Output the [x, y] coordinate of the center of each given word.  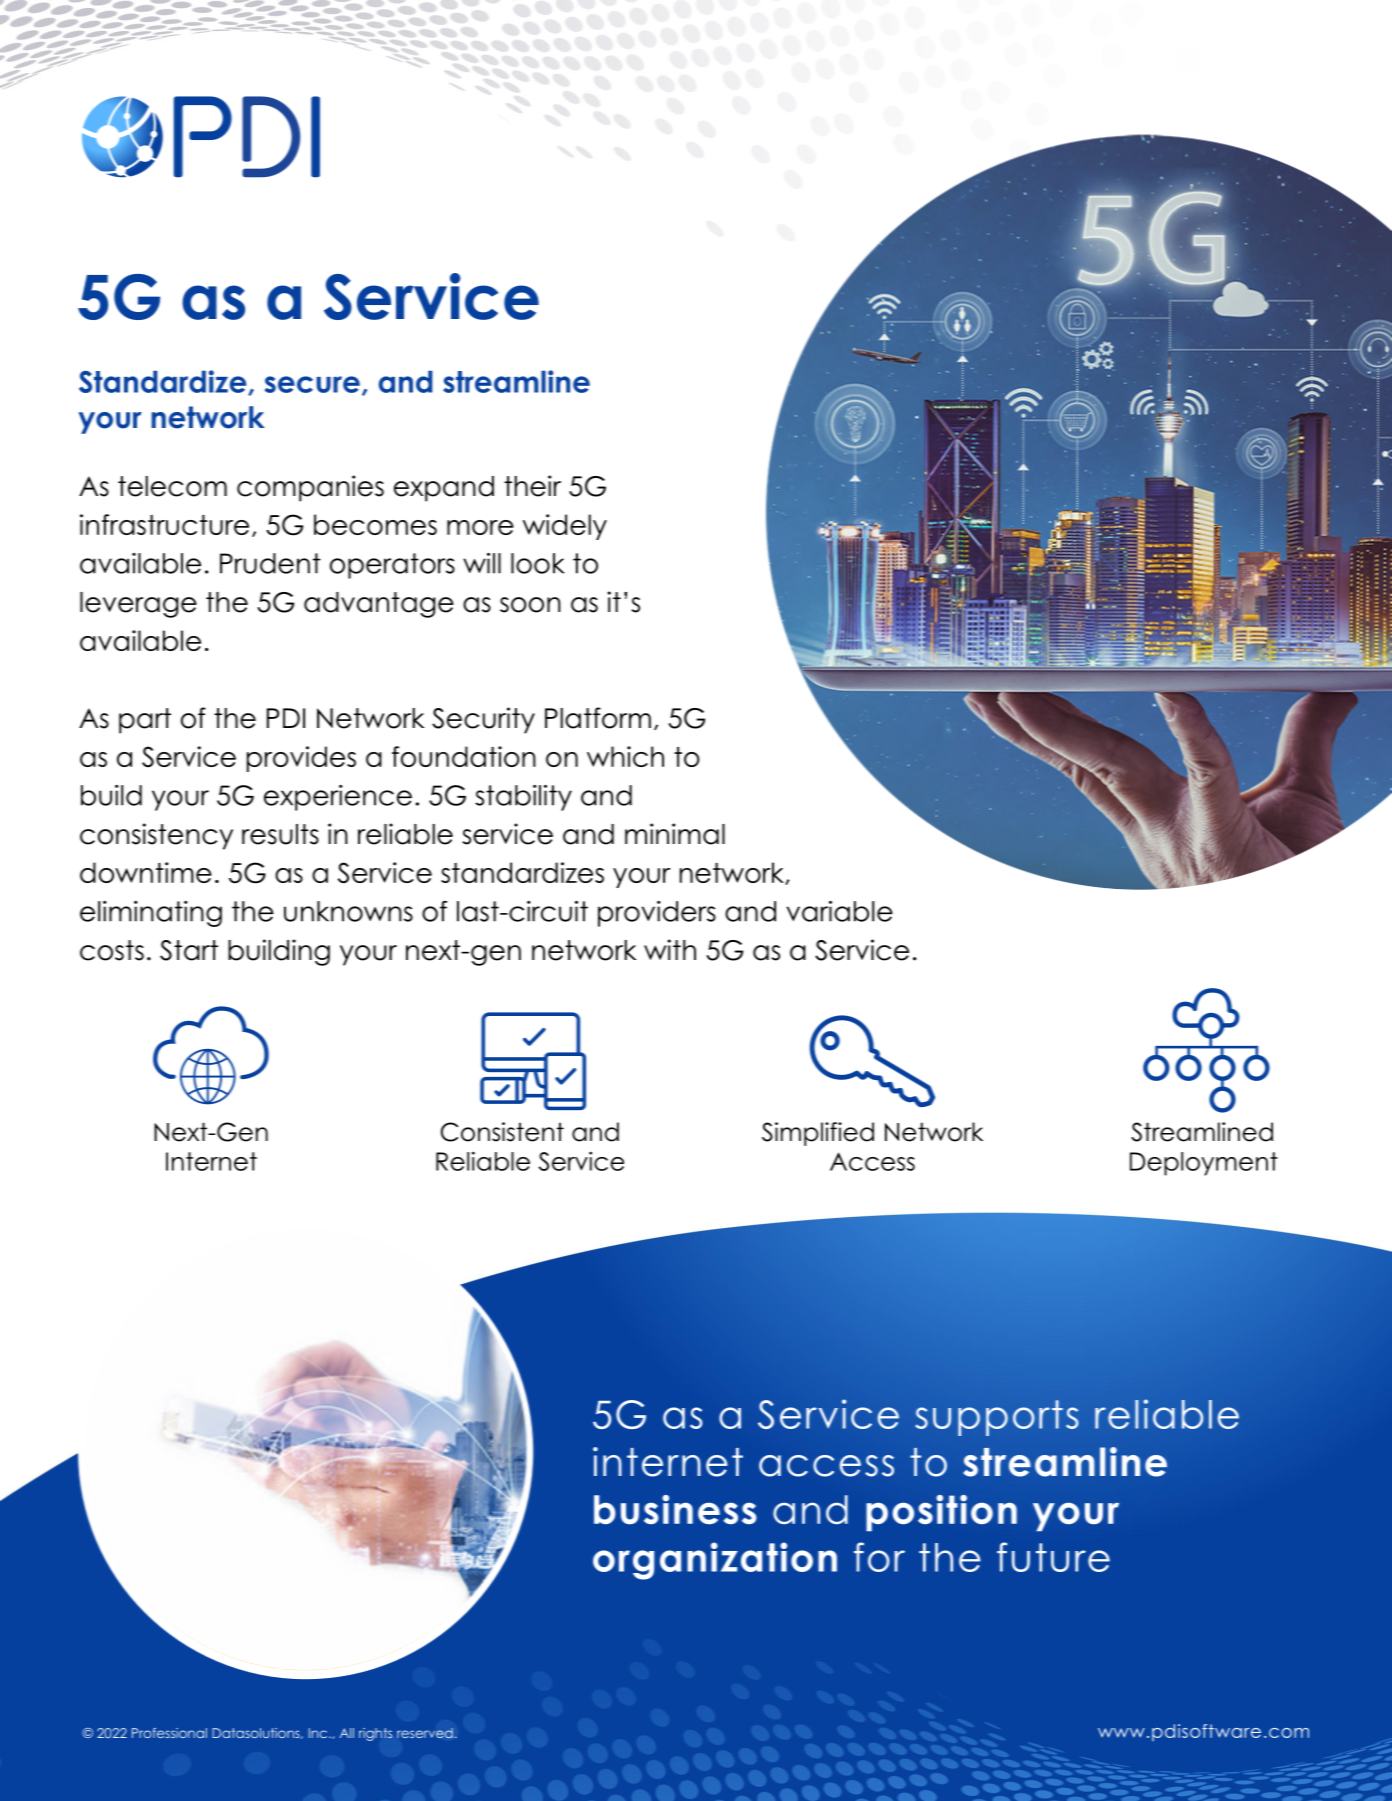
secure [312, 384]
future [1053, 1557]
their [532, 486]
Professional [169, 1733]
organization [715, 1561]
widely [565, 527]
